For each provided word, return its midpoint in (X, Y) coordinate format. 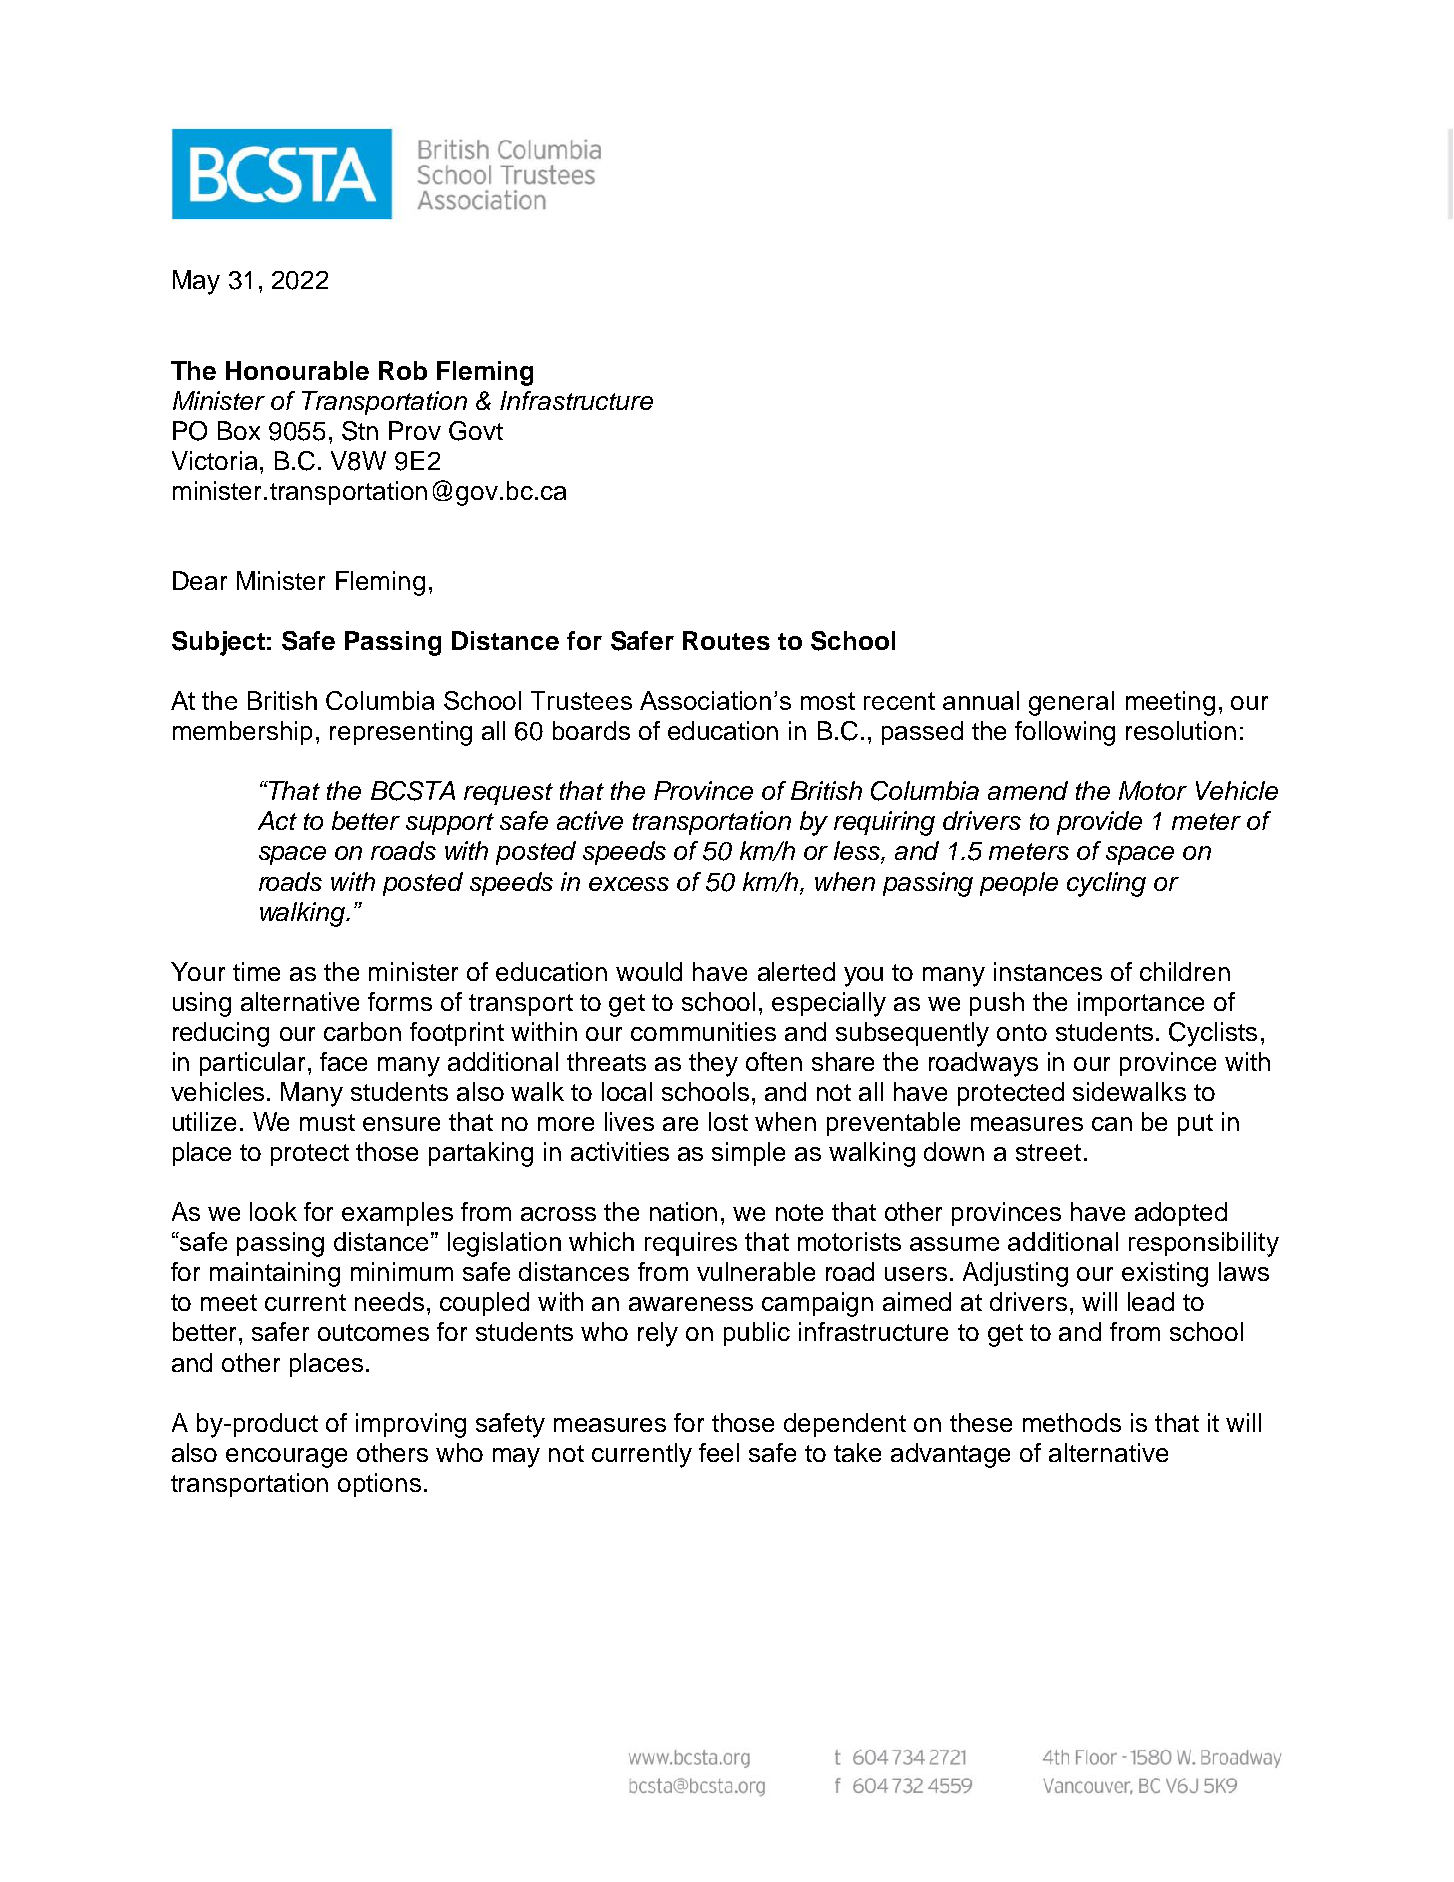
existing (1165, 1274)
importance (1141, 1004)
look (273, 1211)
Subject (218, 643)
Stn (360, 431)
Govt (476, 431)
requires (691, 1244)
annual (981, 700)
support (450, 824)
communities (703, 1031)
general (1071, 703)
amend (1028, 790)
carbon (362, 1031)
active (590, 820)
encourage (286, 1458)
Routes (726, 640)
